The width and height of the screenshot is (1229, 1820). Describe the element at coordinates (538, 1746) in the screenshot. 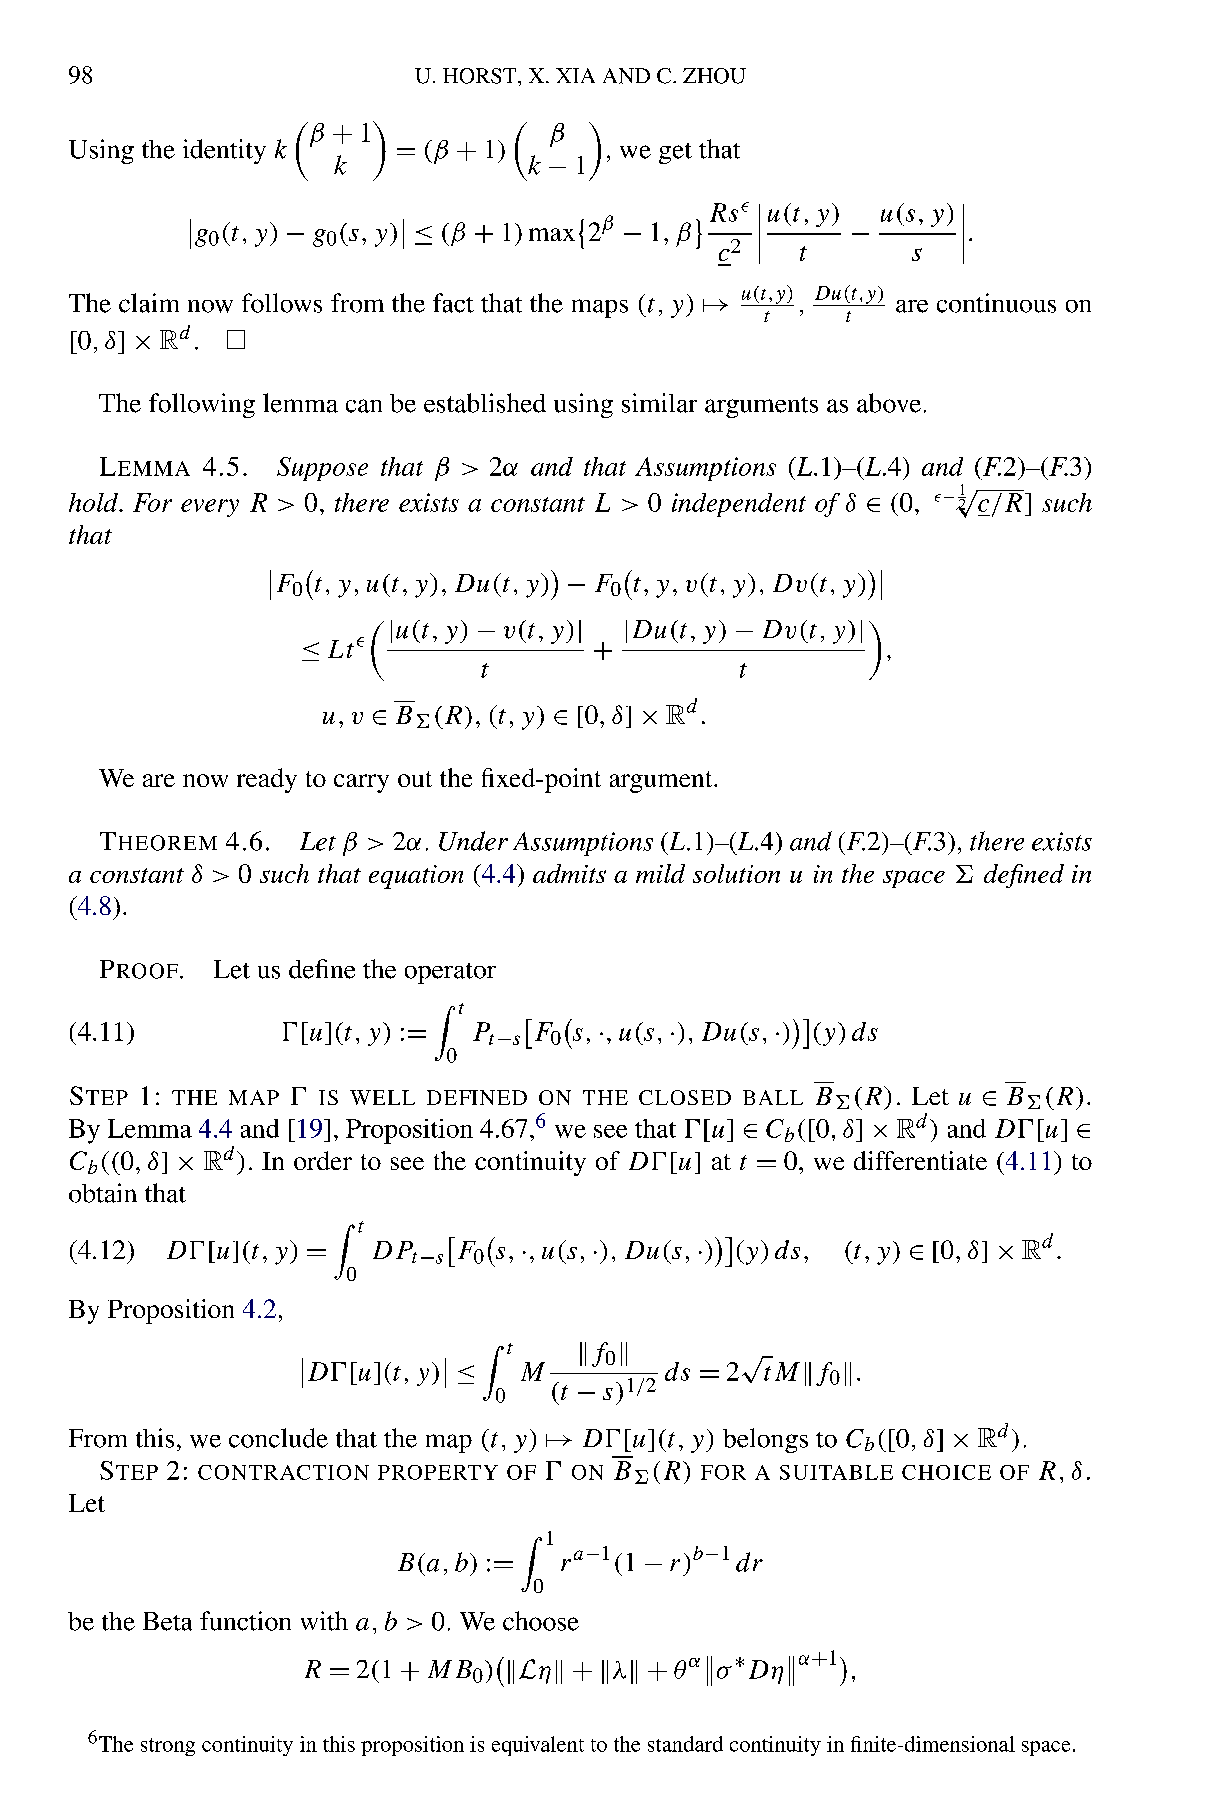

I see `equivalent` at that location.
